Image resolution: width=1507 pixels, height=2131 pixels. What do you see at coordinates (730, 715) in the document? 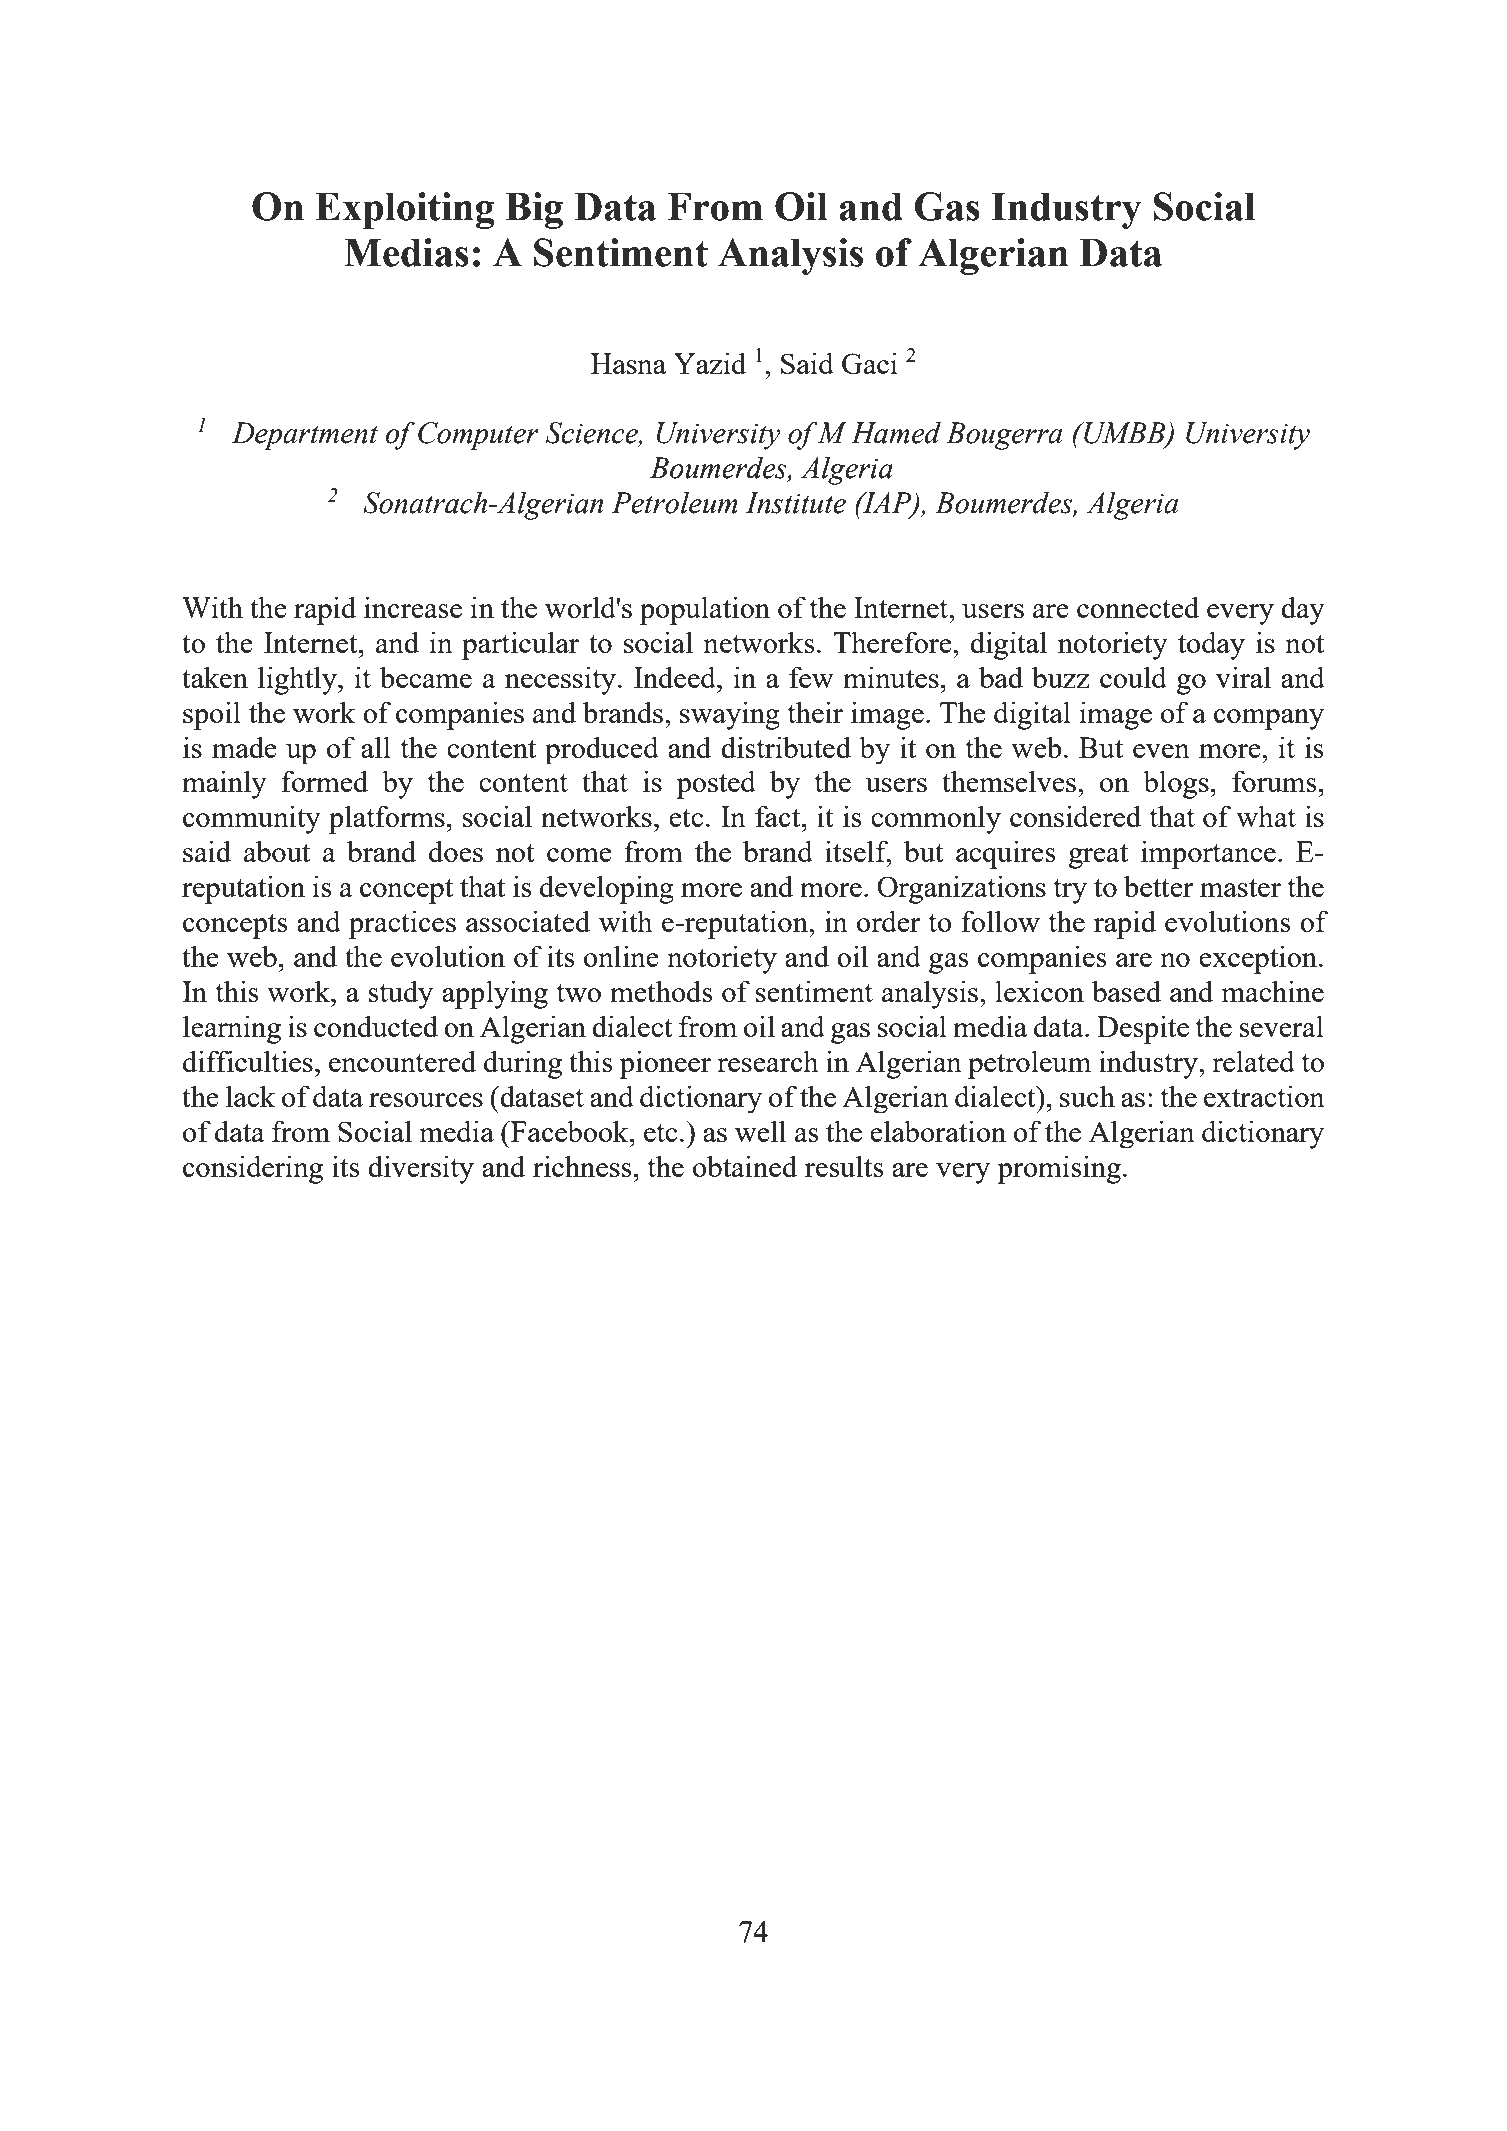
I see `swaying` at bounding box center [730, 715].
